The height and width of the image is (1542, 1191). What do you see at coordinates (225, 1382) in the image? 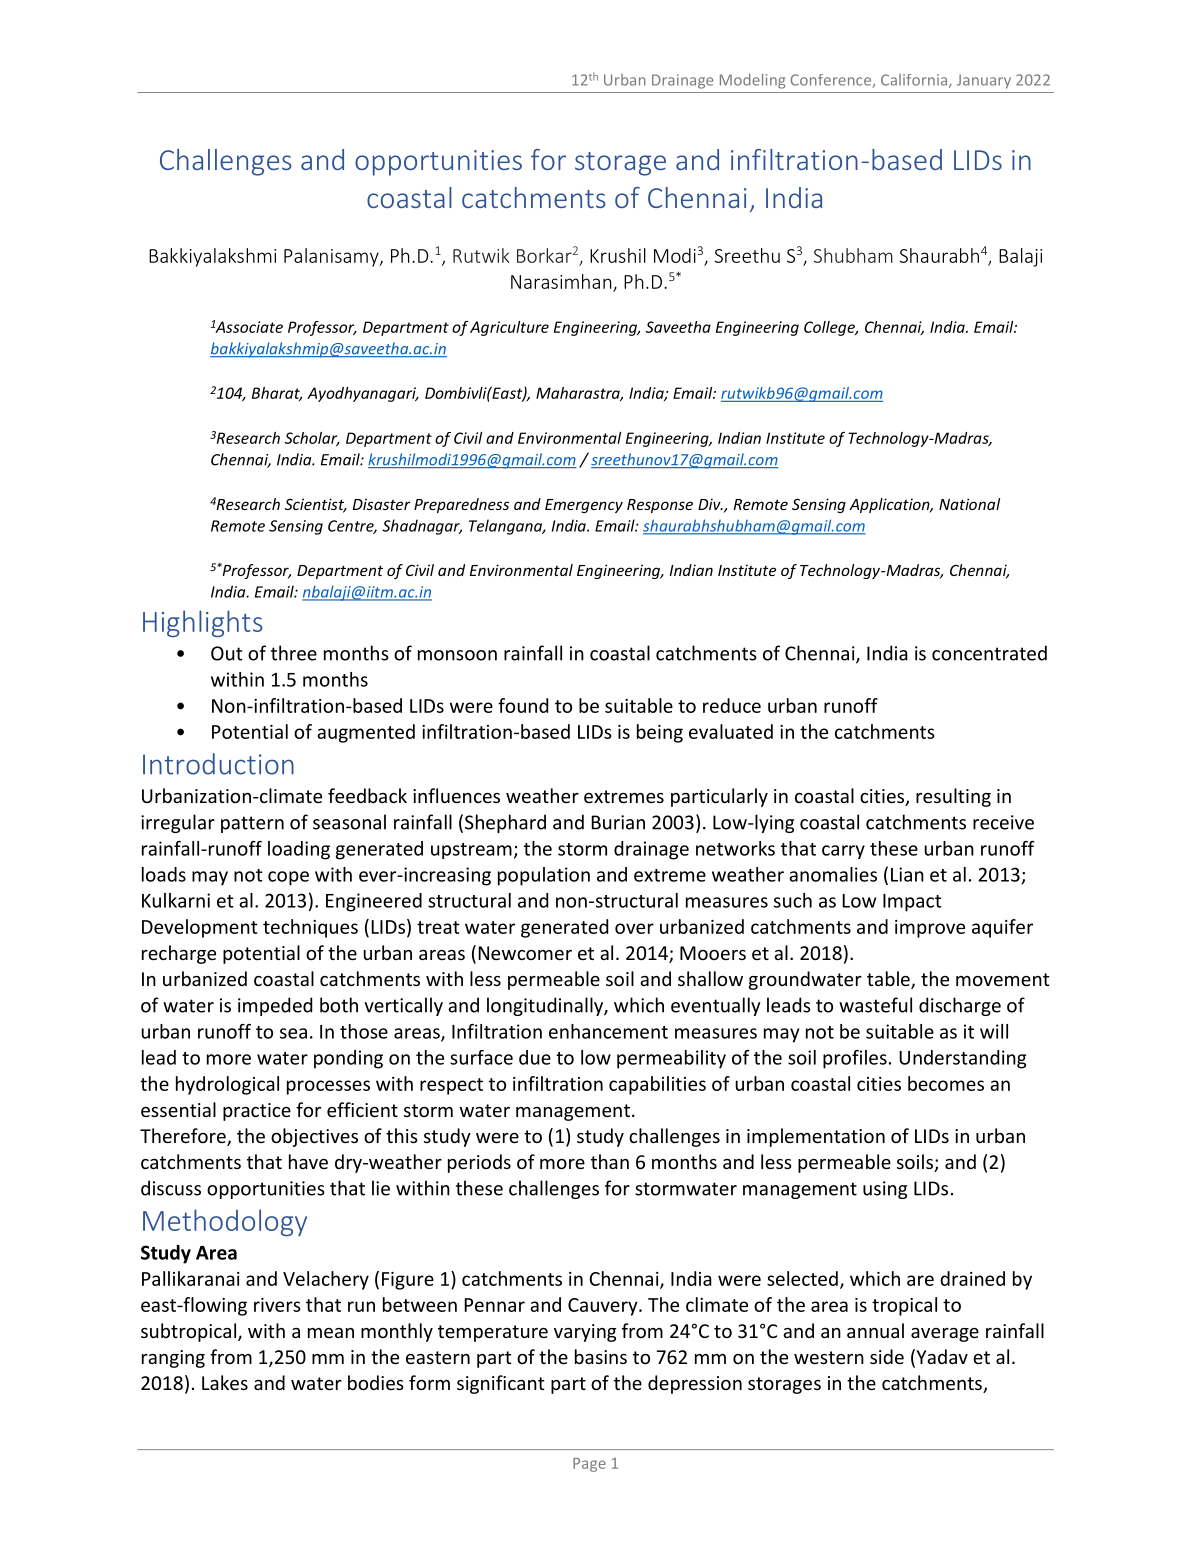
I see `Lakes` at bounding box center [225, 1382].
